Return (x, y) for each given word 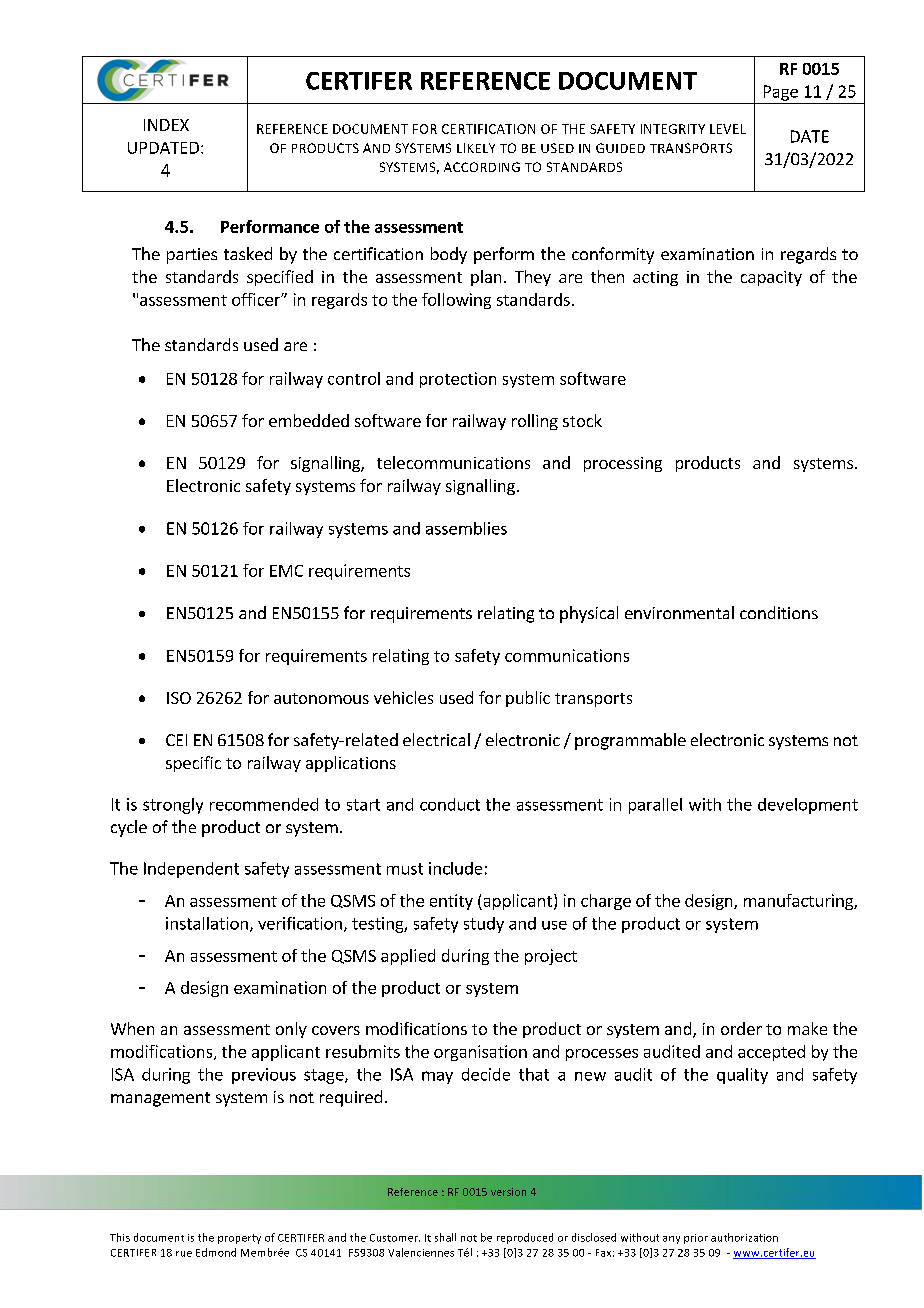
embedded (309, 420)
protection (458, 380)
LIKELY (476, 148)
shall (445, 1237)
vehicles (403, 697)
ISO (179, 698)
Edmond (216, 1252)
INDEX (166, 125)
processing (623, 464)
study (484, 925)
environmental (679, 612)
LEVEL (728, 129)
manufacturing (799, 902)
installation (207, 923)
